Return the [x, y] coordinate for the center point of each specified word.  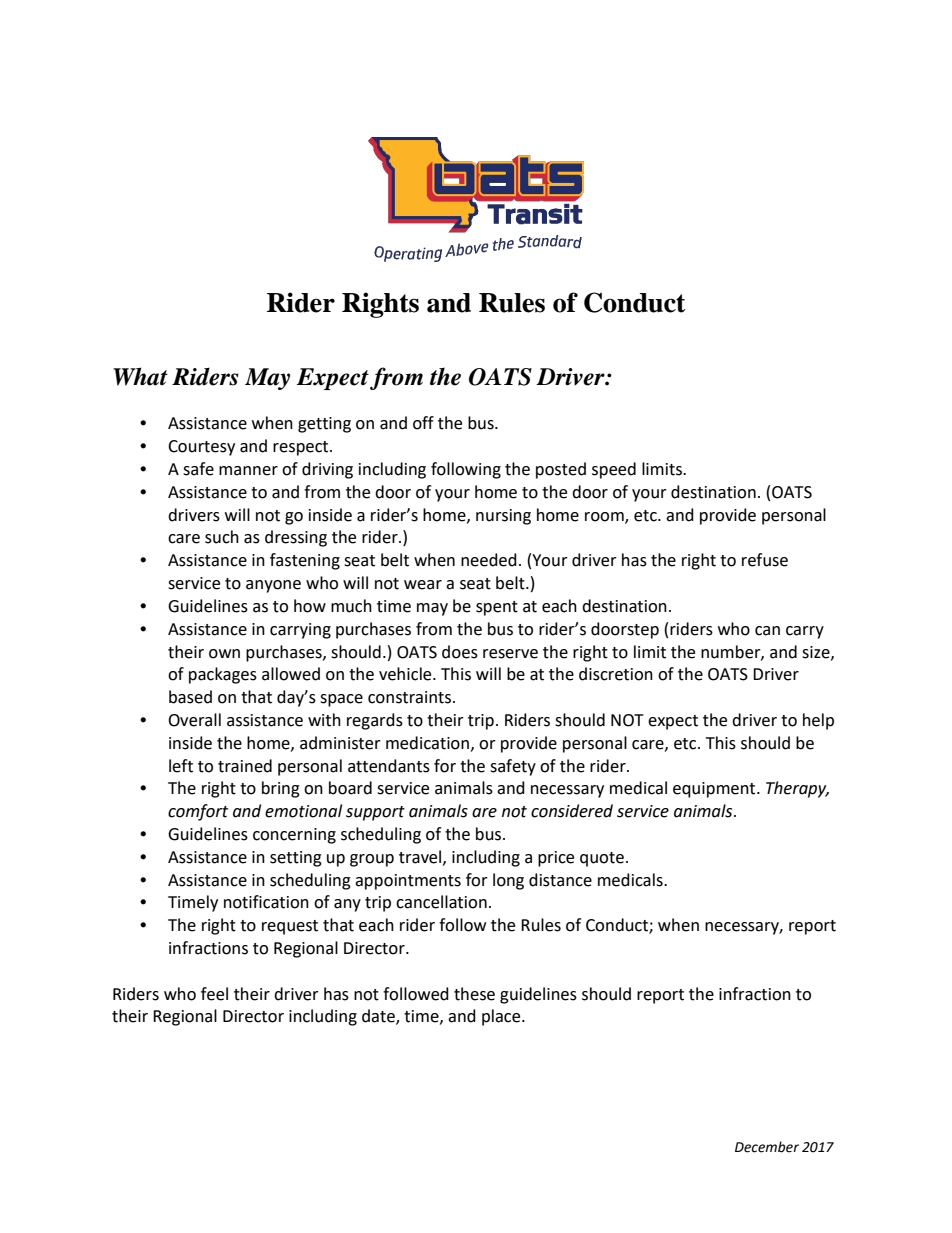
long [508, 881]
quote [602, 859]
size [817, 653]
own [224, 654]
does [460, 652]
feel [214, 994]
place [502, 1017]
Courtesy [201, 448]
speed [614, 470]
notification [266, 902]
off [423, 423]
